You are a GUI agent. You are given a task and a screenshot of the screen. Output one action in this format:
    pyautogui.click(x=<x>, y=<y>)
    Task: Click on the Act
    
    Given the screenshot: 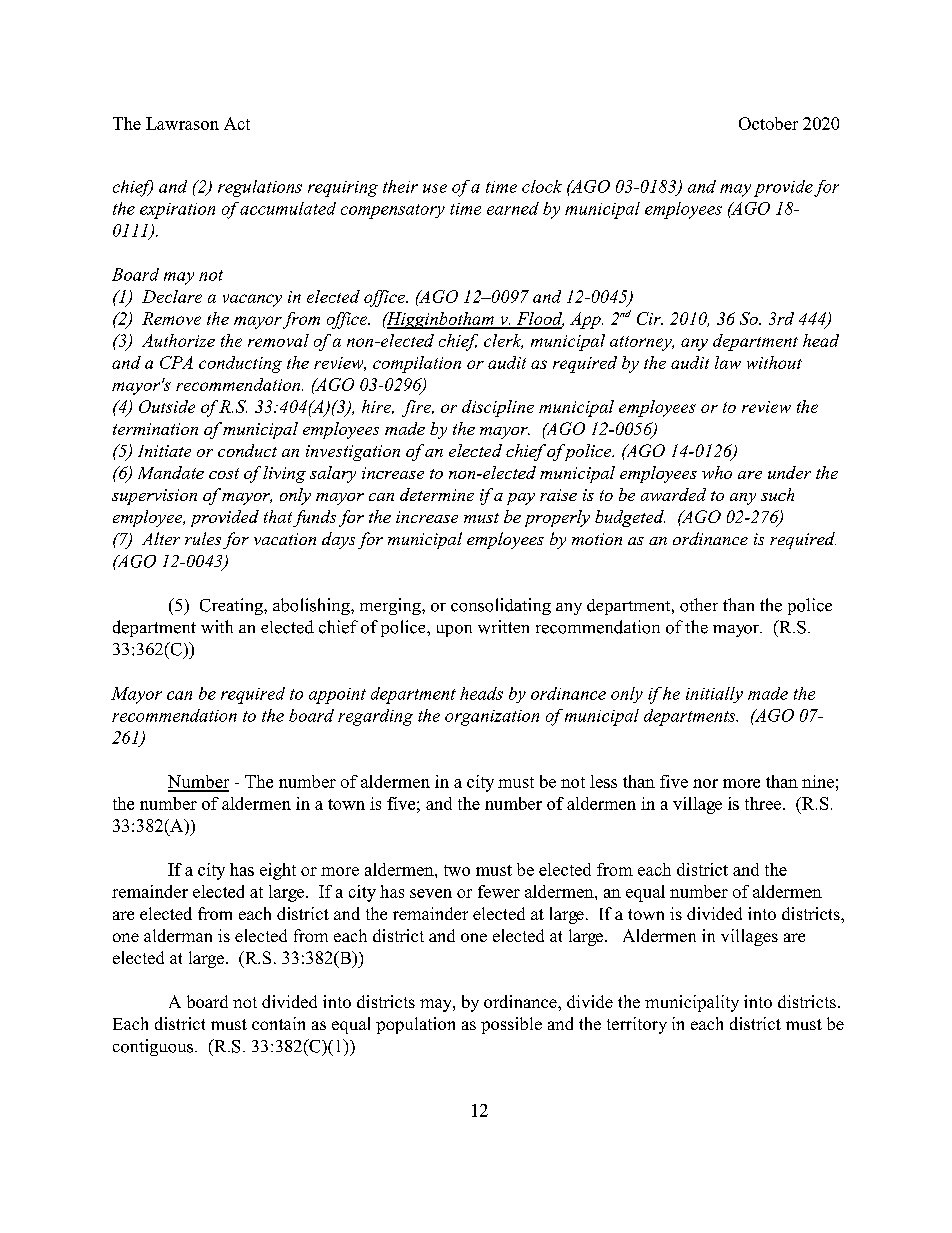 What is the action you would take?
    pyautogui.click(x=237, y=123)
